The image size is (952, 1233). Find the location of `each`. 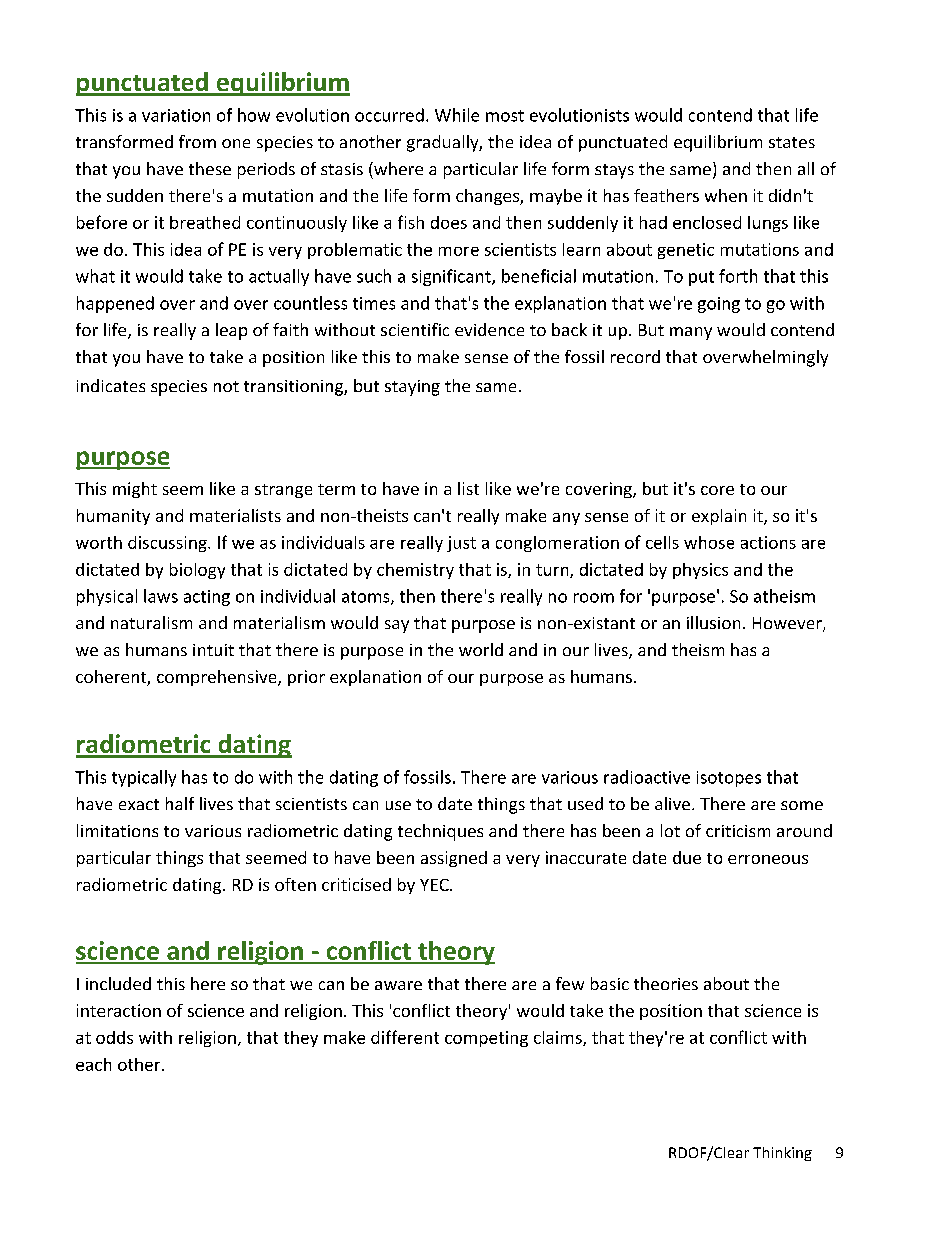

each is located at coordinates (93, 1064).
